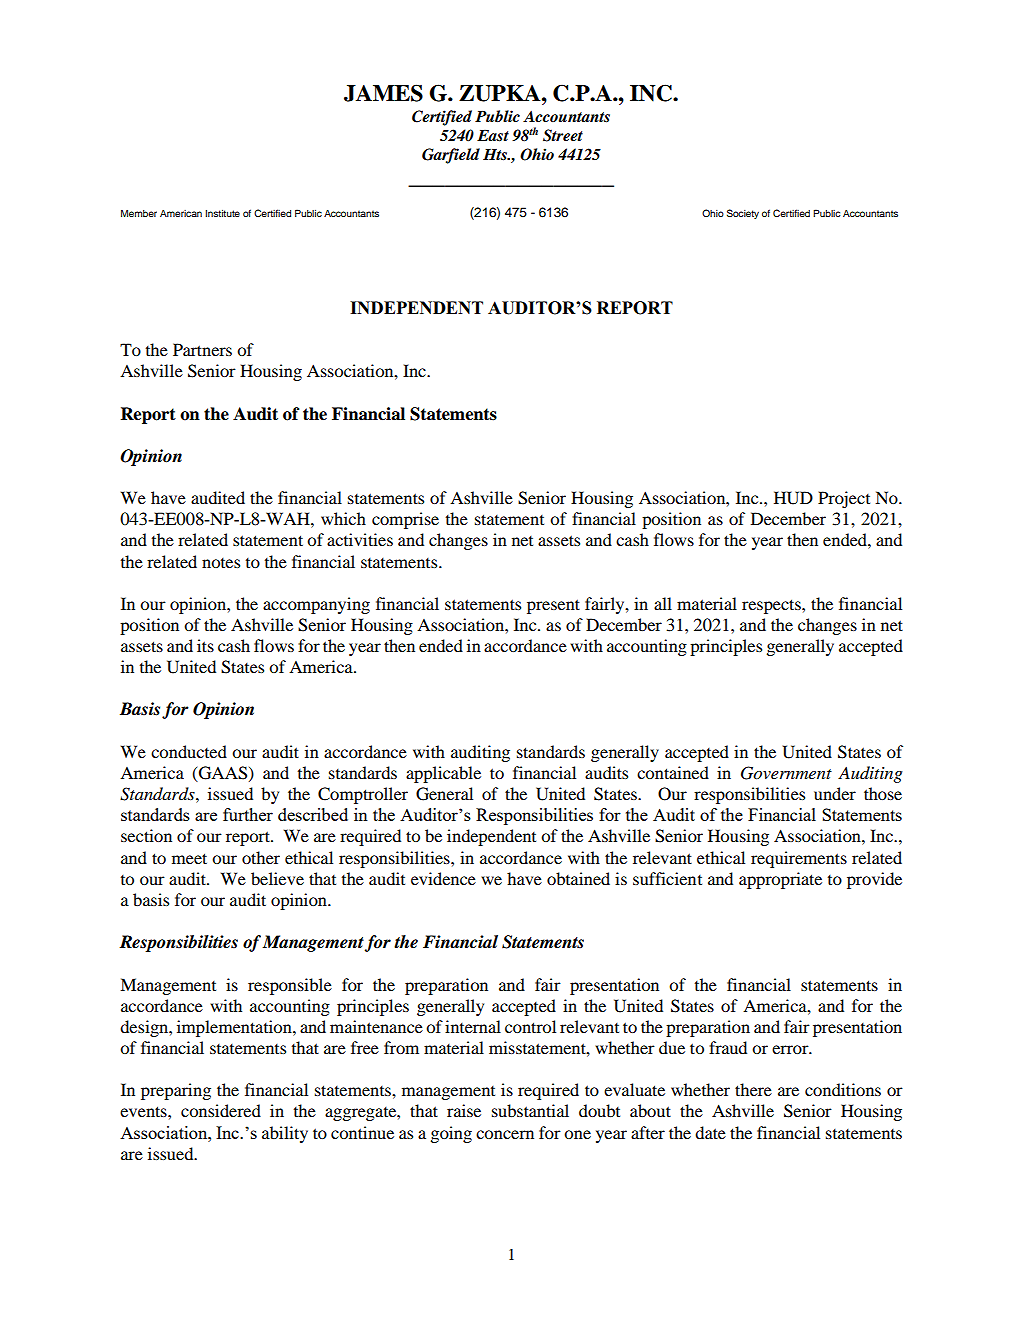 The width and height of the screenshot is (1023, 1324). I want to click on Institute, so click(222, 213).
